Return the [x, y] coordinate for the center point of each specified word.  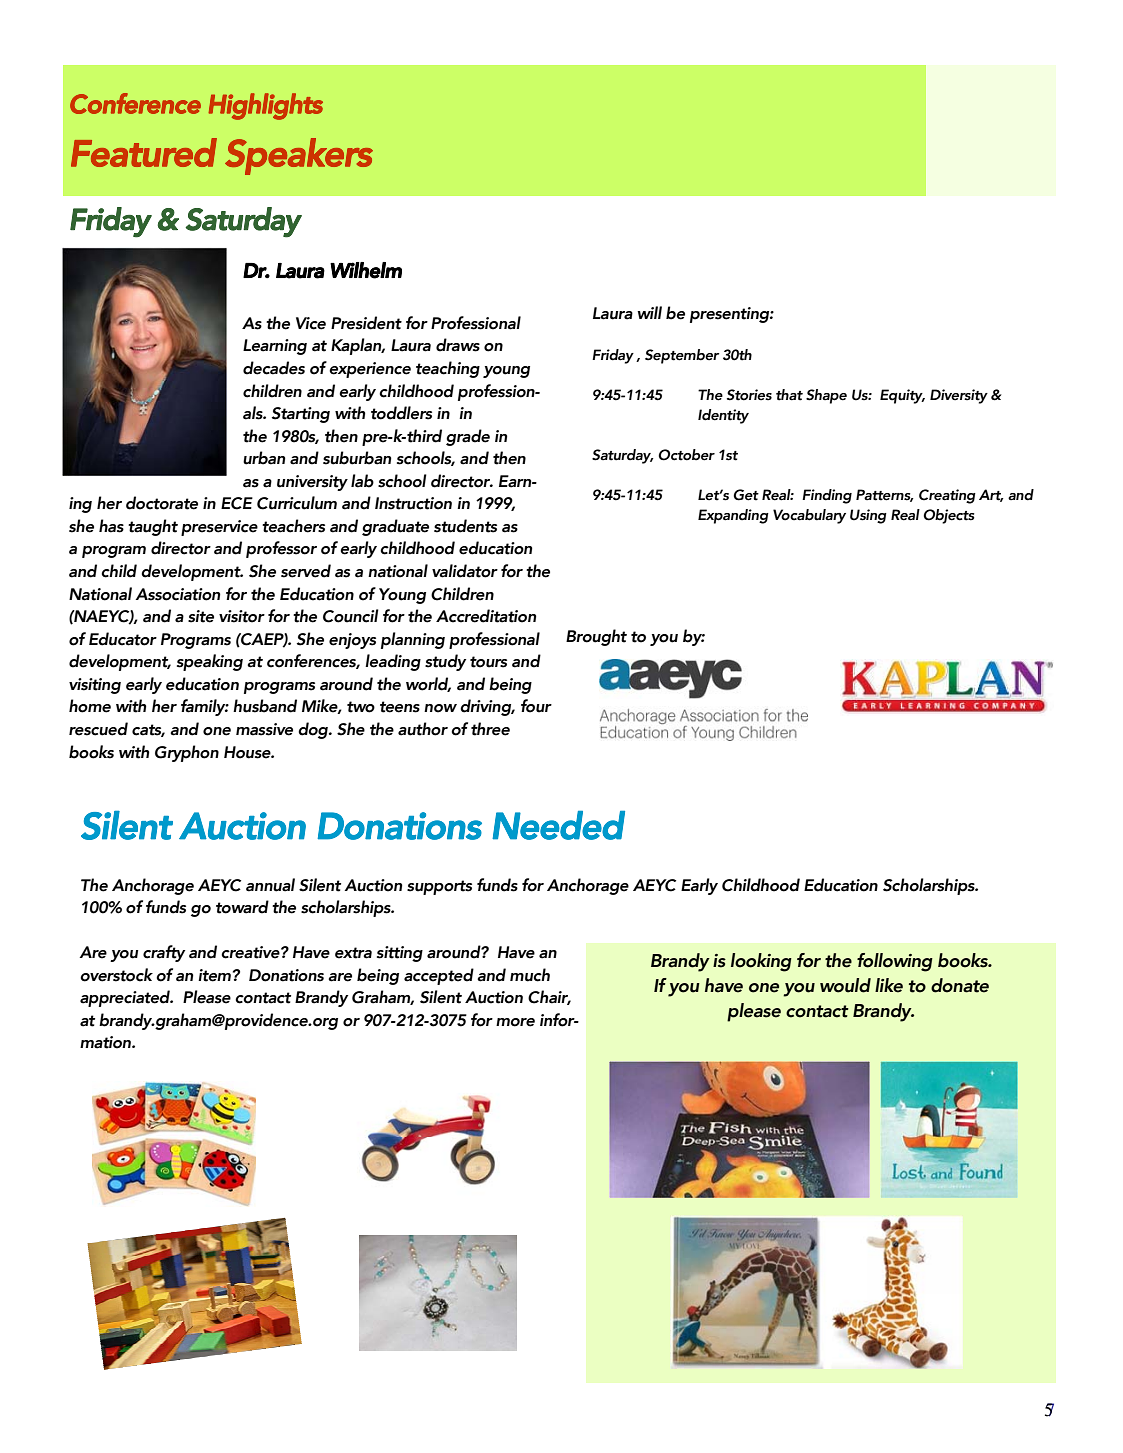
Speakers [299, 156]
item [214, 975]
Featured [144, 152]
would [845, 985]
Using [868, 516]
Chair [549, 997]
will [649, 312]
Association [178, 594]
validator [465, 571]
